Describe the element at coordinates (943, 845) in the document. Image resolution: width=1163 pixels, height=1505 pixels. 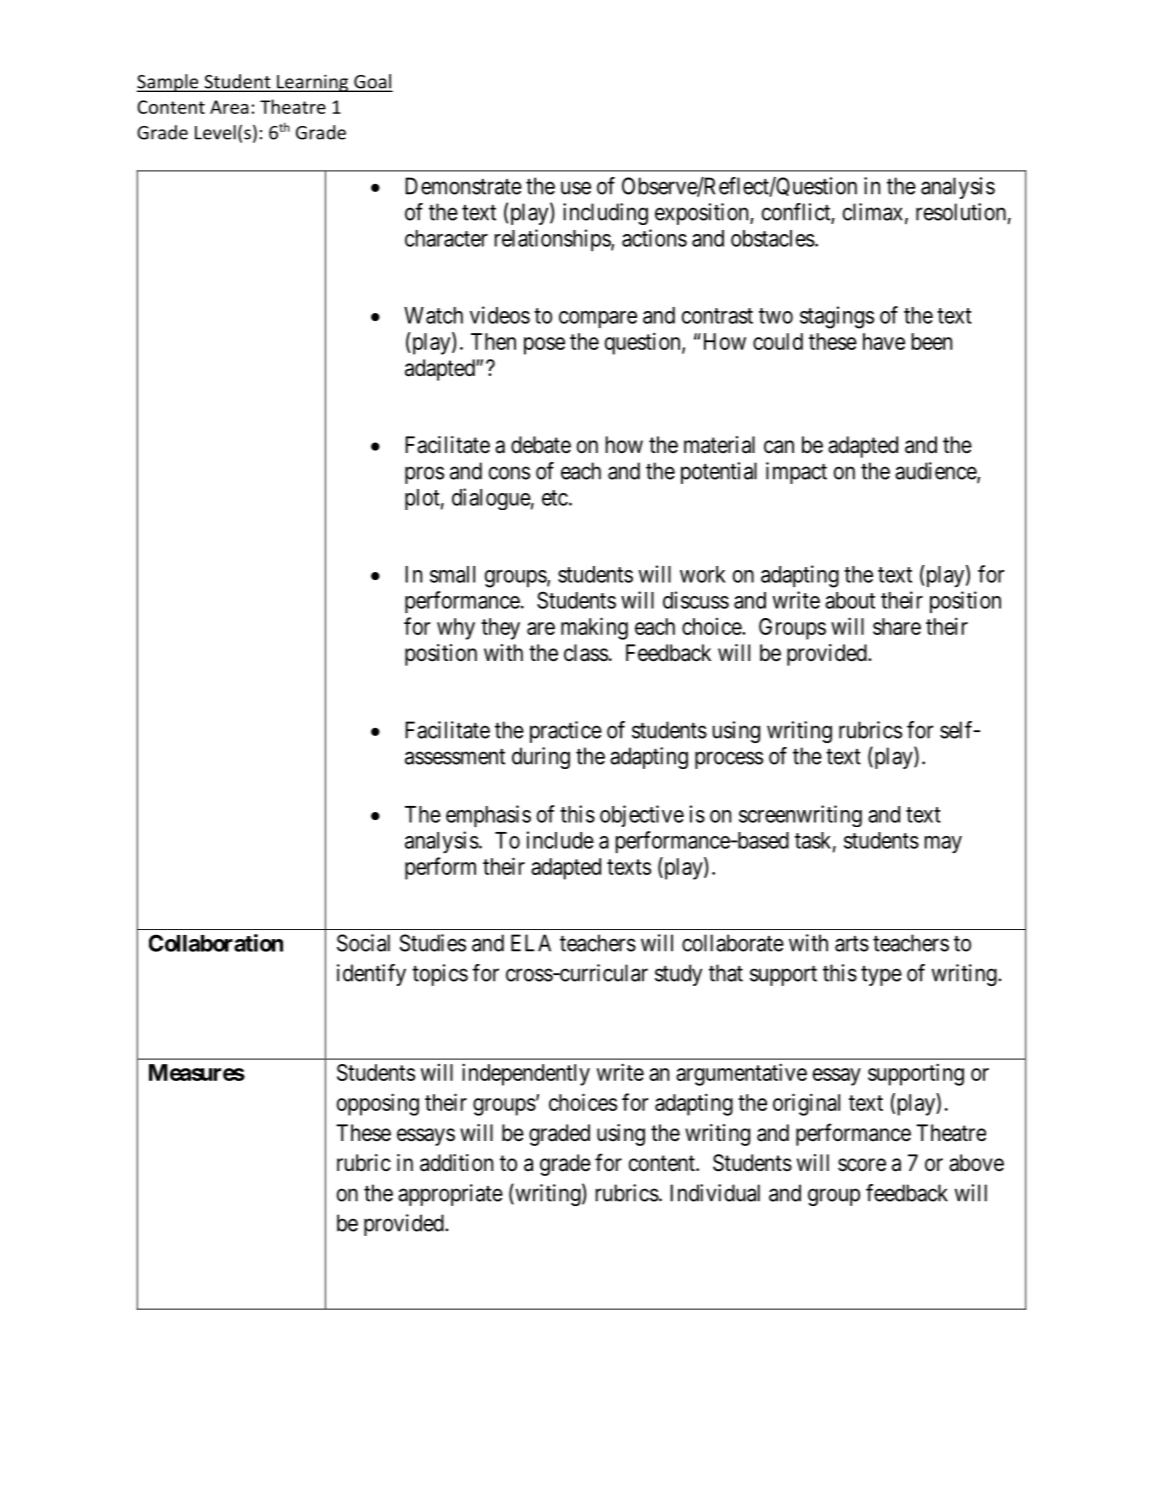
I see `may` at that location.
